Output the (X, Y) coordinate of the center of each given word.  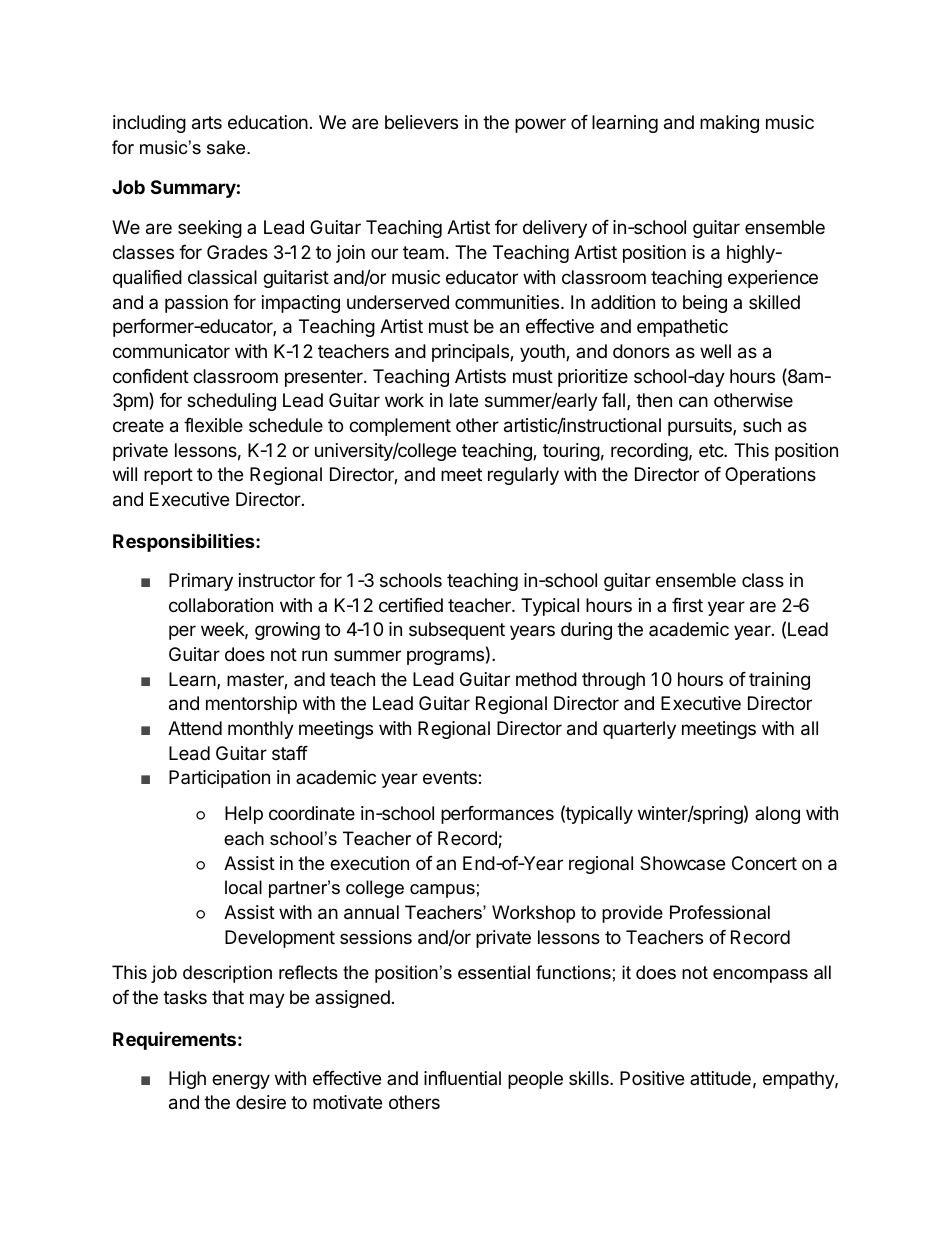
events (451, 777)
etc (712, 450)
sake (227, 147)
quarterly (639, 730)
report (168, 476)
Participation (219, 779)
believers (421, 122)
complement (400, 427)
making (729, 124)
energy (241, 1081)
